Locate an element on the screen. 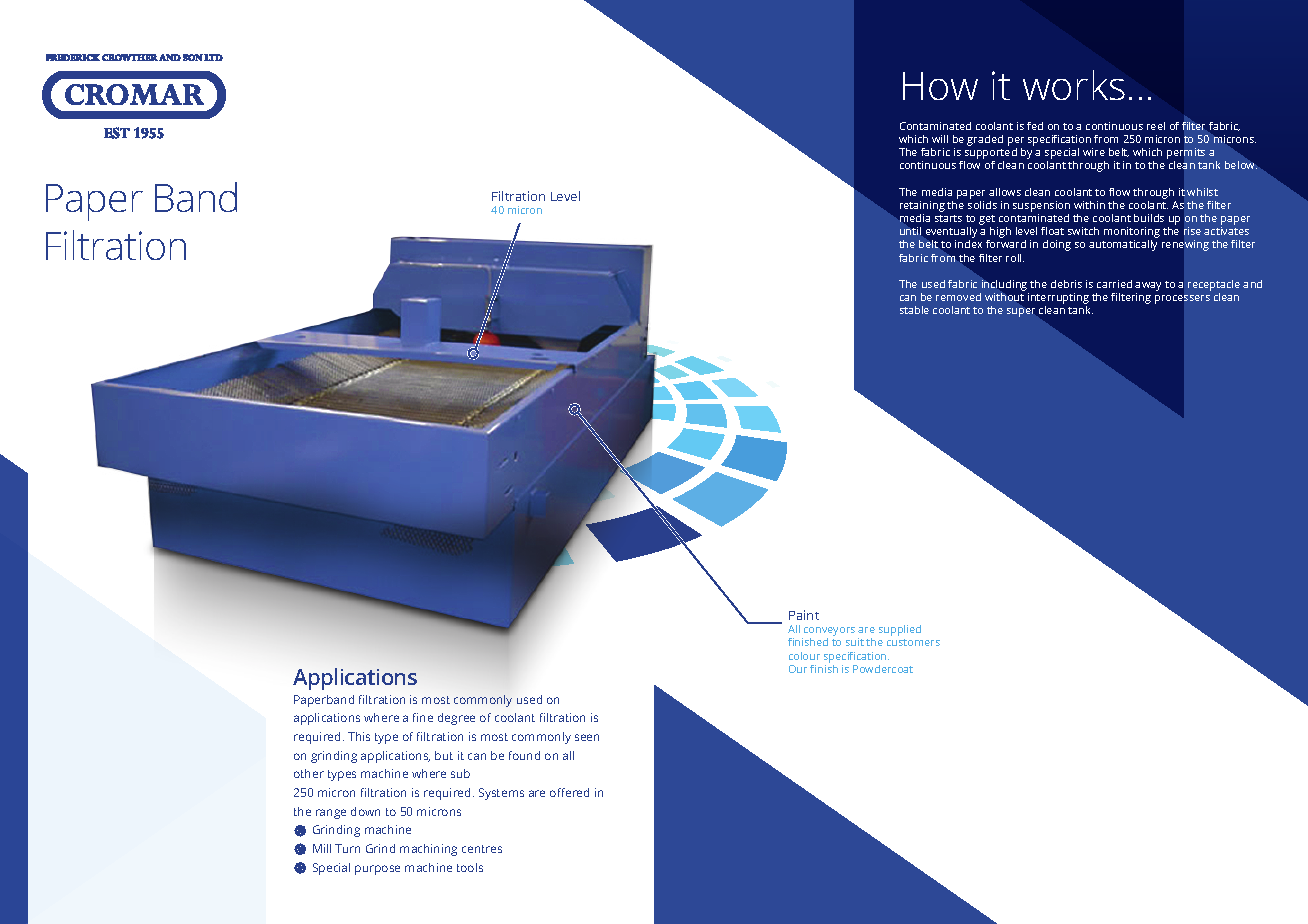 This screenshot has width=1308, height=924. reel is located at coordinates (1156, 126).
